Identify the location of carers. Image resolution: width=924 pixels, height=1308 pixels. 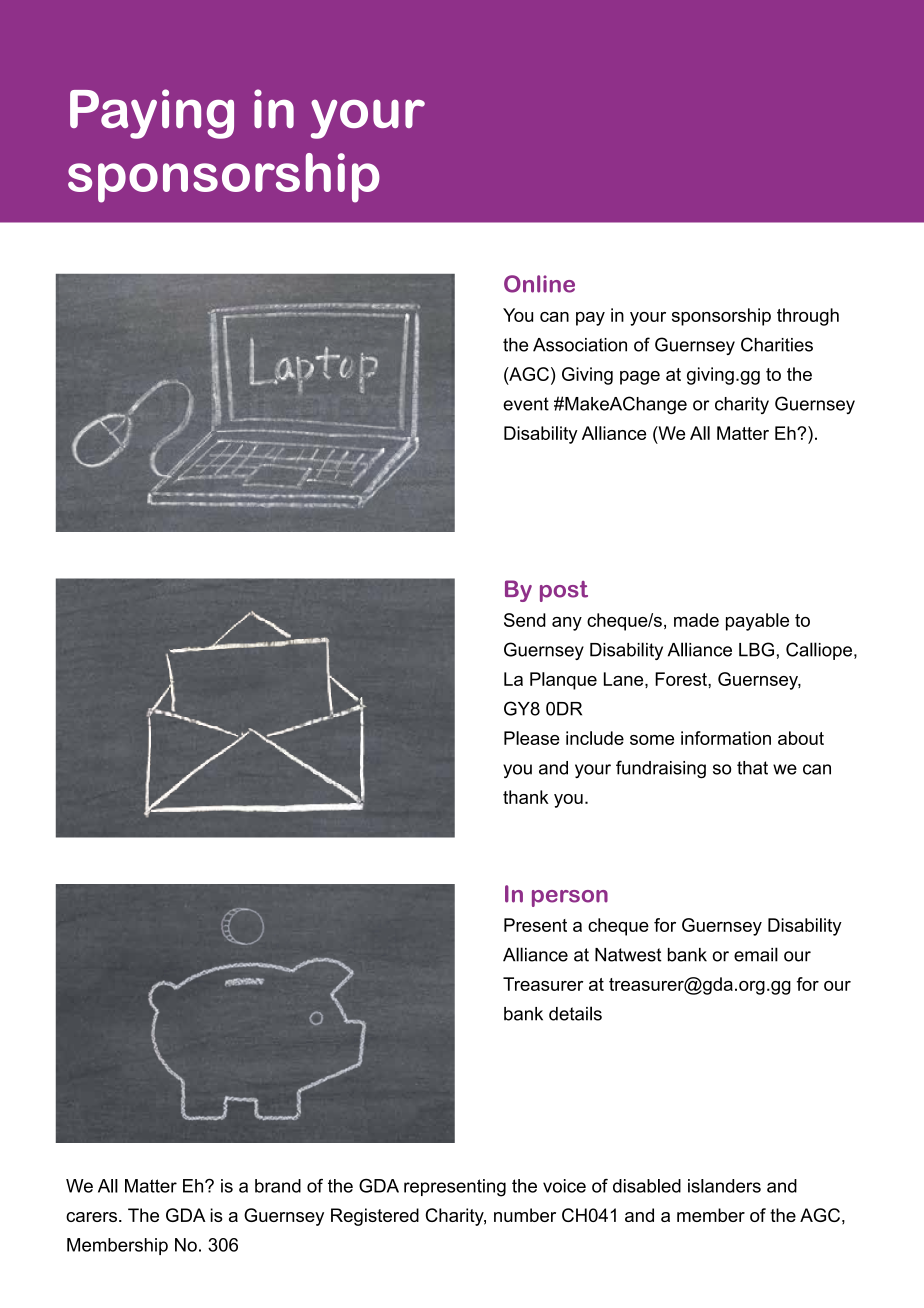
(91, 1217).
